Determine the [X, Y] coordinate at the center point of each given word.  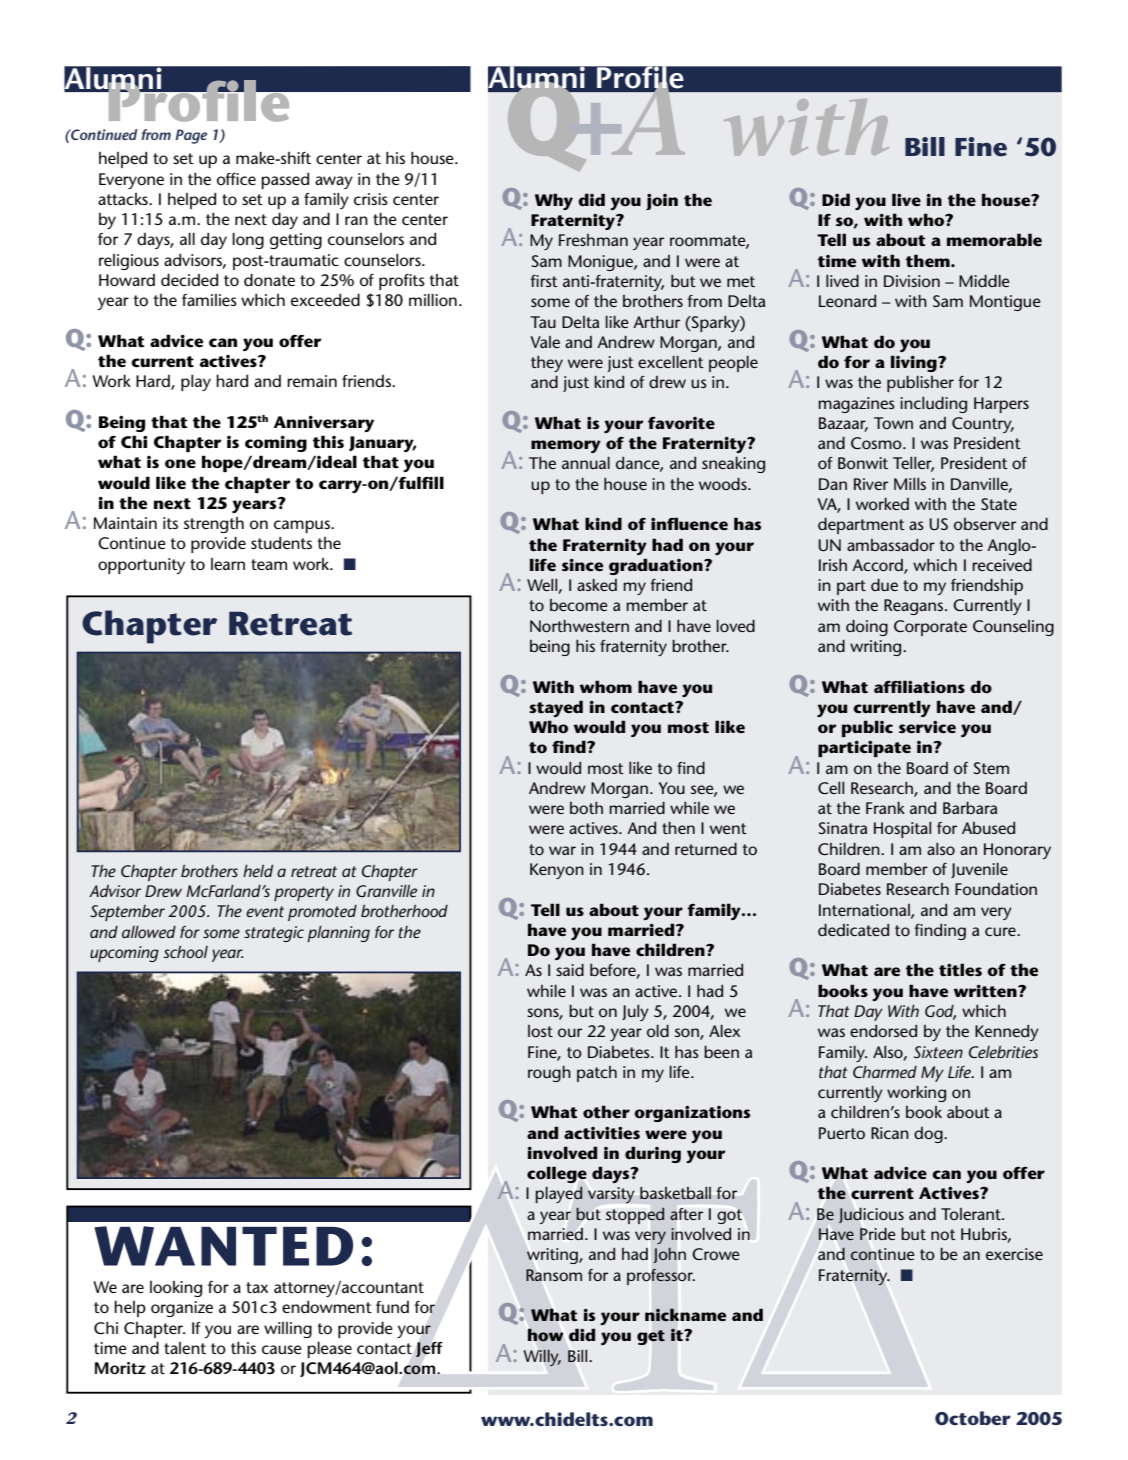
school [185, 952]
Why [554, 201]
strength [214, 525]
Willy [542, 1357]
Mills [910, 484]
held [258, 871]
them [929, 260]
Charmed [885, 1072]
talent [185, 1348]
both [586, 808]
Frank [885, 807]
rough [549, 1073]
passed [285, 181]
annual [586, 462]
